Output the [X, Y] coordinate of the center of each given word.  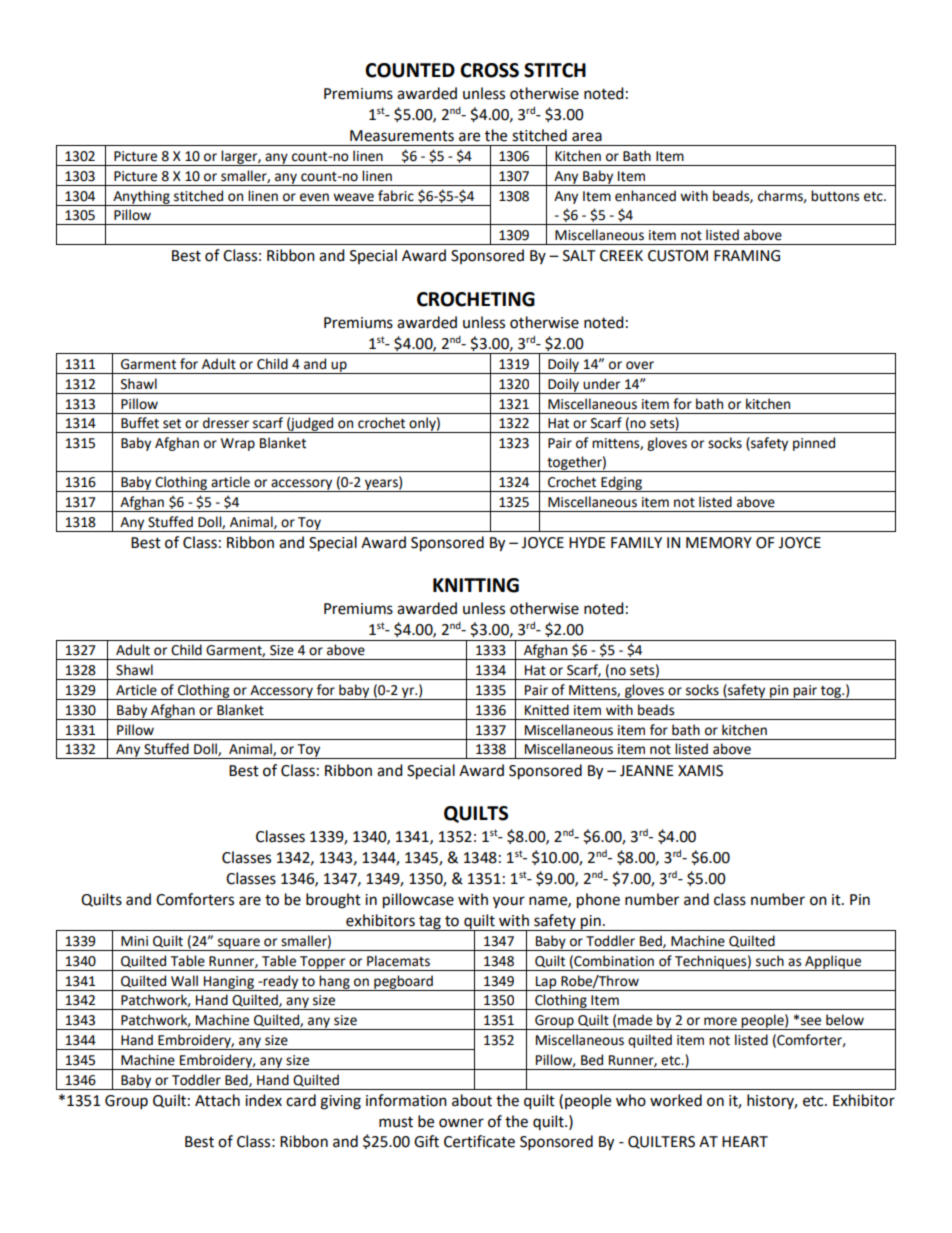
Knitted [547, 710]
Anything [141, 198]
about [472, 1100]
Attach [217, 1100]
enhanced [645, 196]
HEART [745, 1141]
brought [333, 901]
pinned [814, 444]
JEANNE [647, 771]
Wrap [238, 444]
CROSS [489, 70]
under [601, 384]
